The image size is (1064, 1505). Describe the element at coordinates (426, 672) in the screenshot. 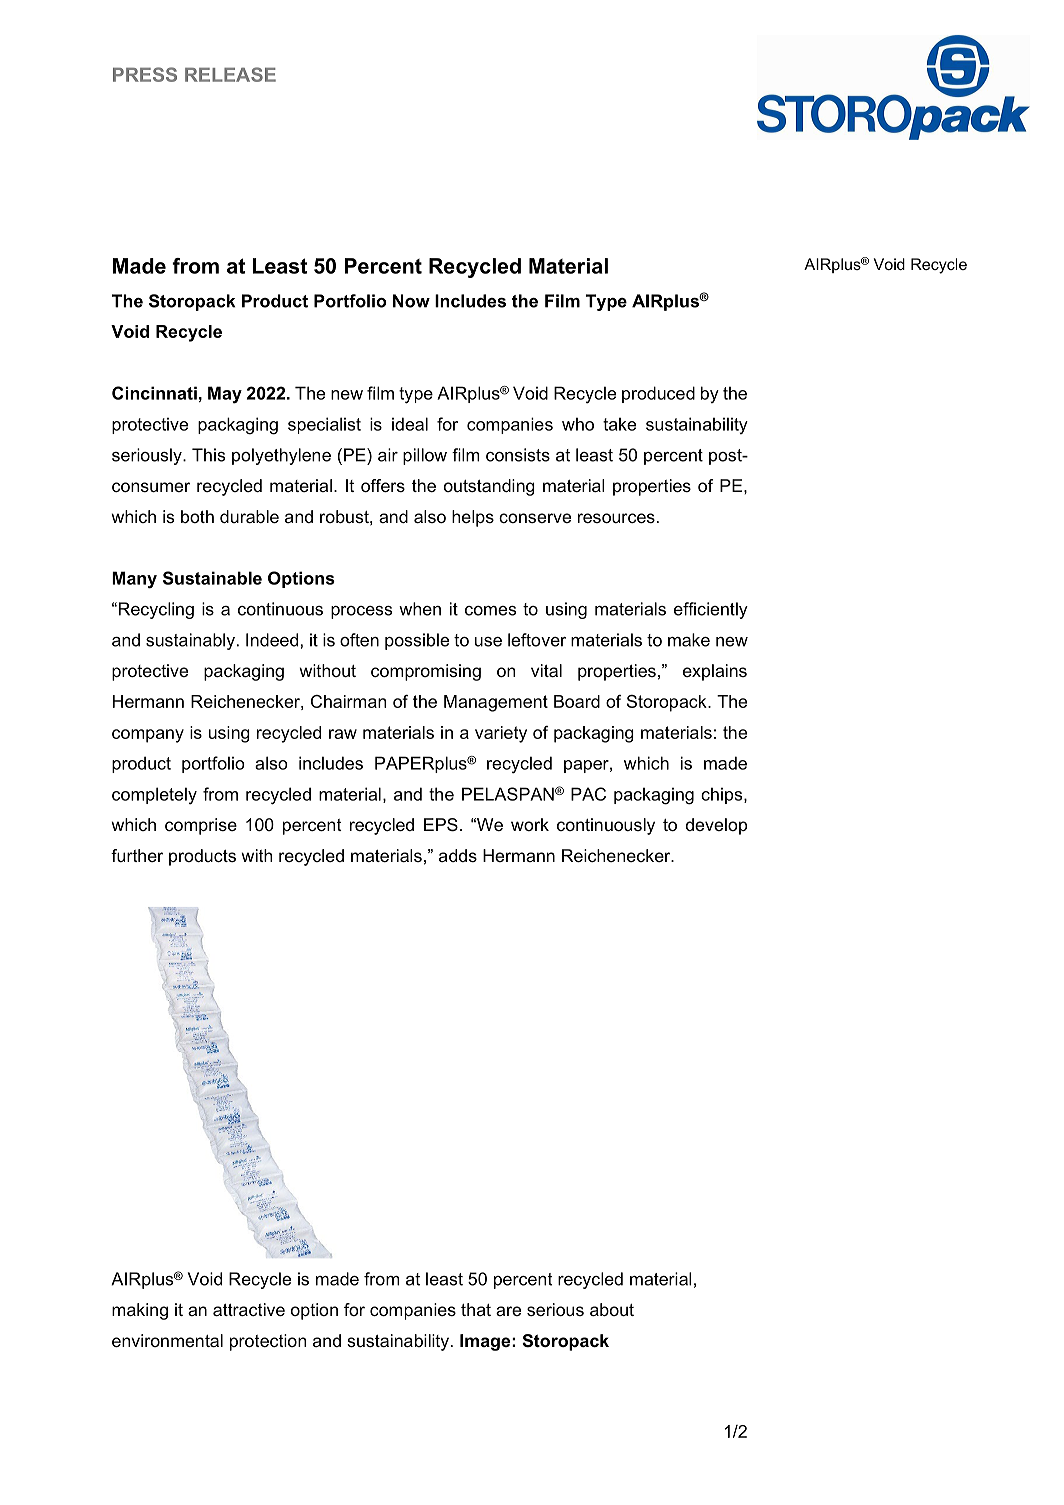

I see `compromising` at that location.
